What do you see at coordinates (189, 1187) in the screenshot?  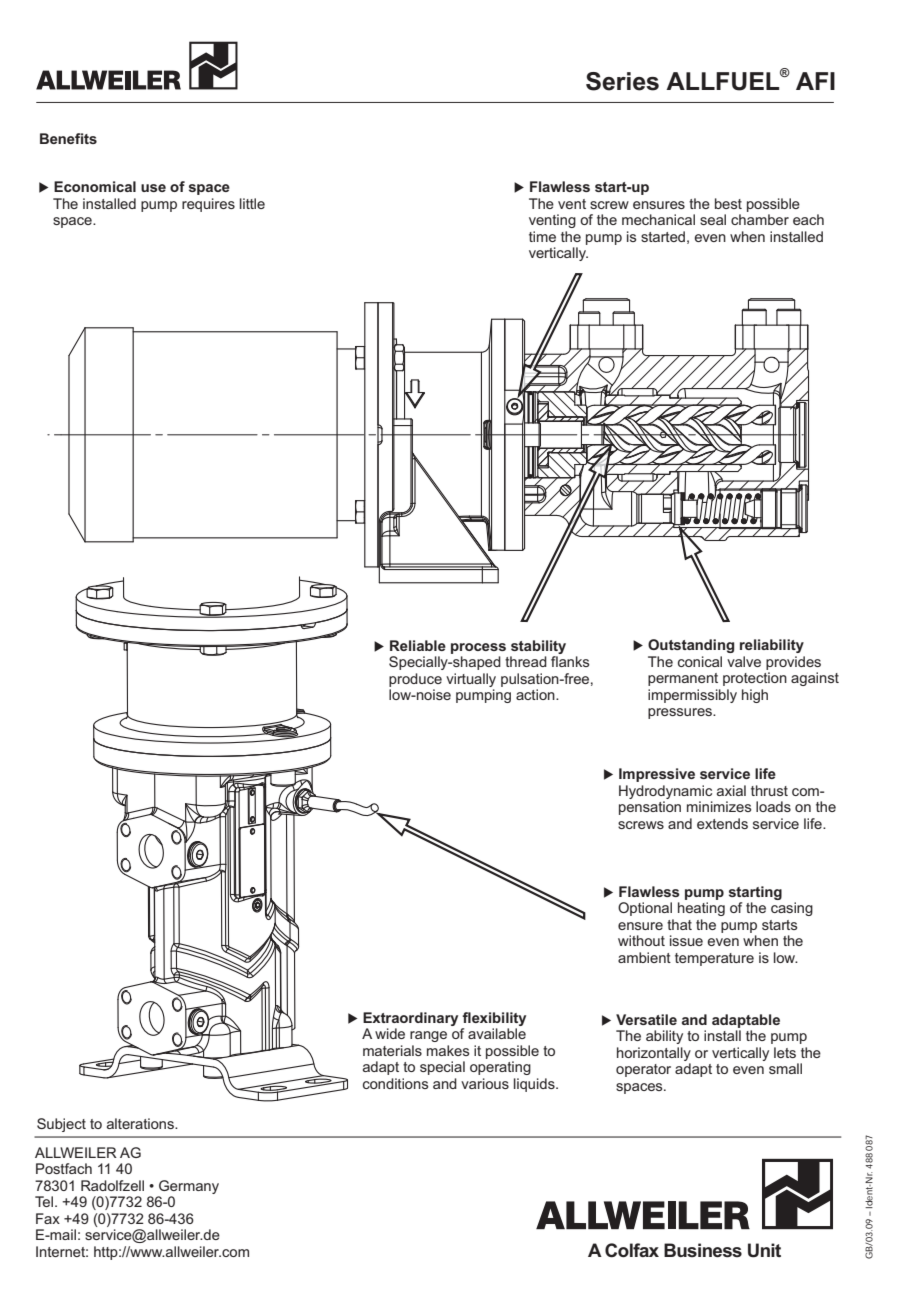 I see `Germany` at bounding box center [189, 1187].
